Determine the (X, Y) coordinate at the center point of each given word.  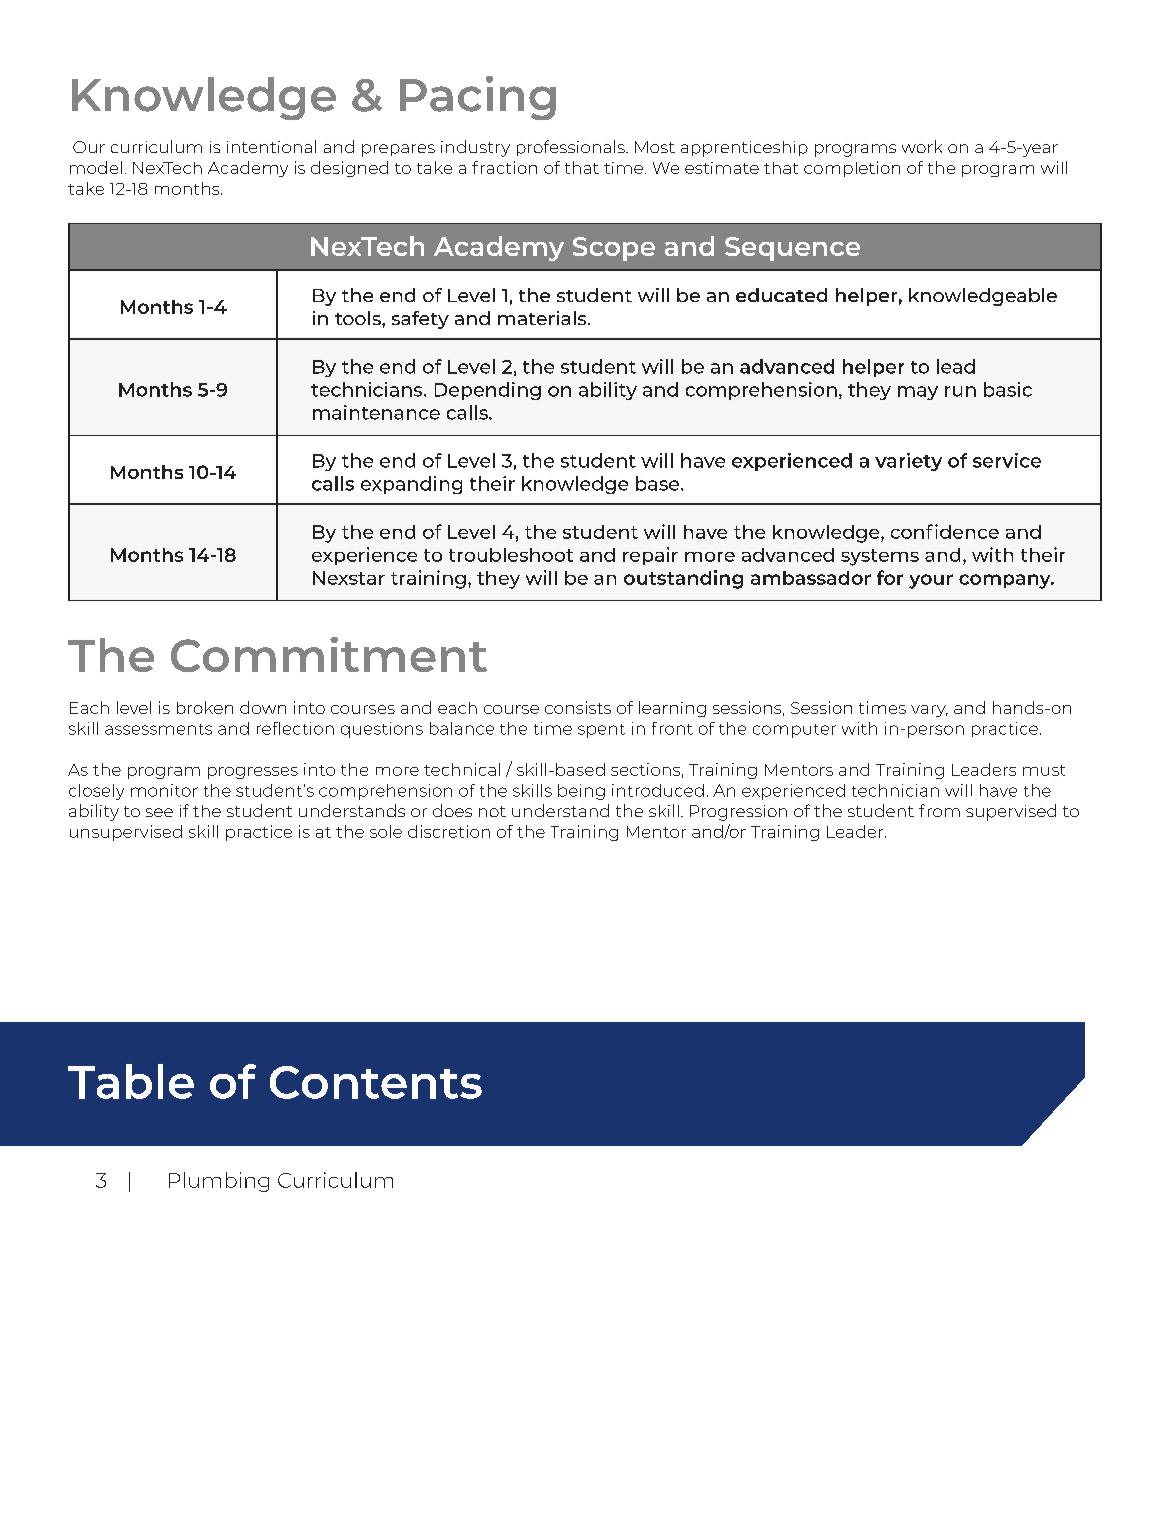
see (159, 812)
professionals (572, 148)
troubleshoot (511, 555)
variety (908, 462)
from (939, 810)
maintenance (376, 412)
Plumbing (219, 1182)
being (581, 792)
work (922, 146)
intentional (271, 146)
